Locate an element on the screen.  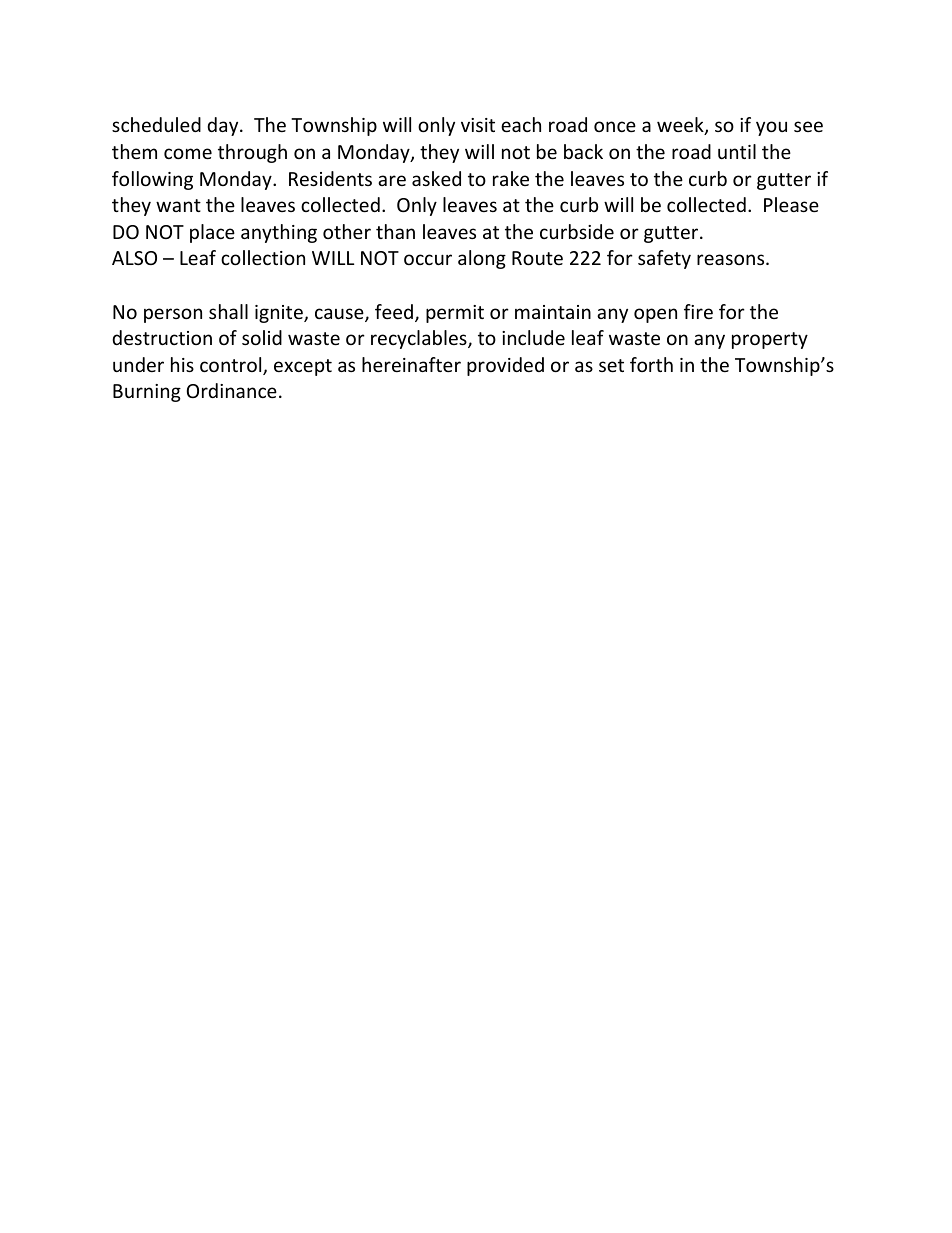
permit is located at coordinates (455, 314).
